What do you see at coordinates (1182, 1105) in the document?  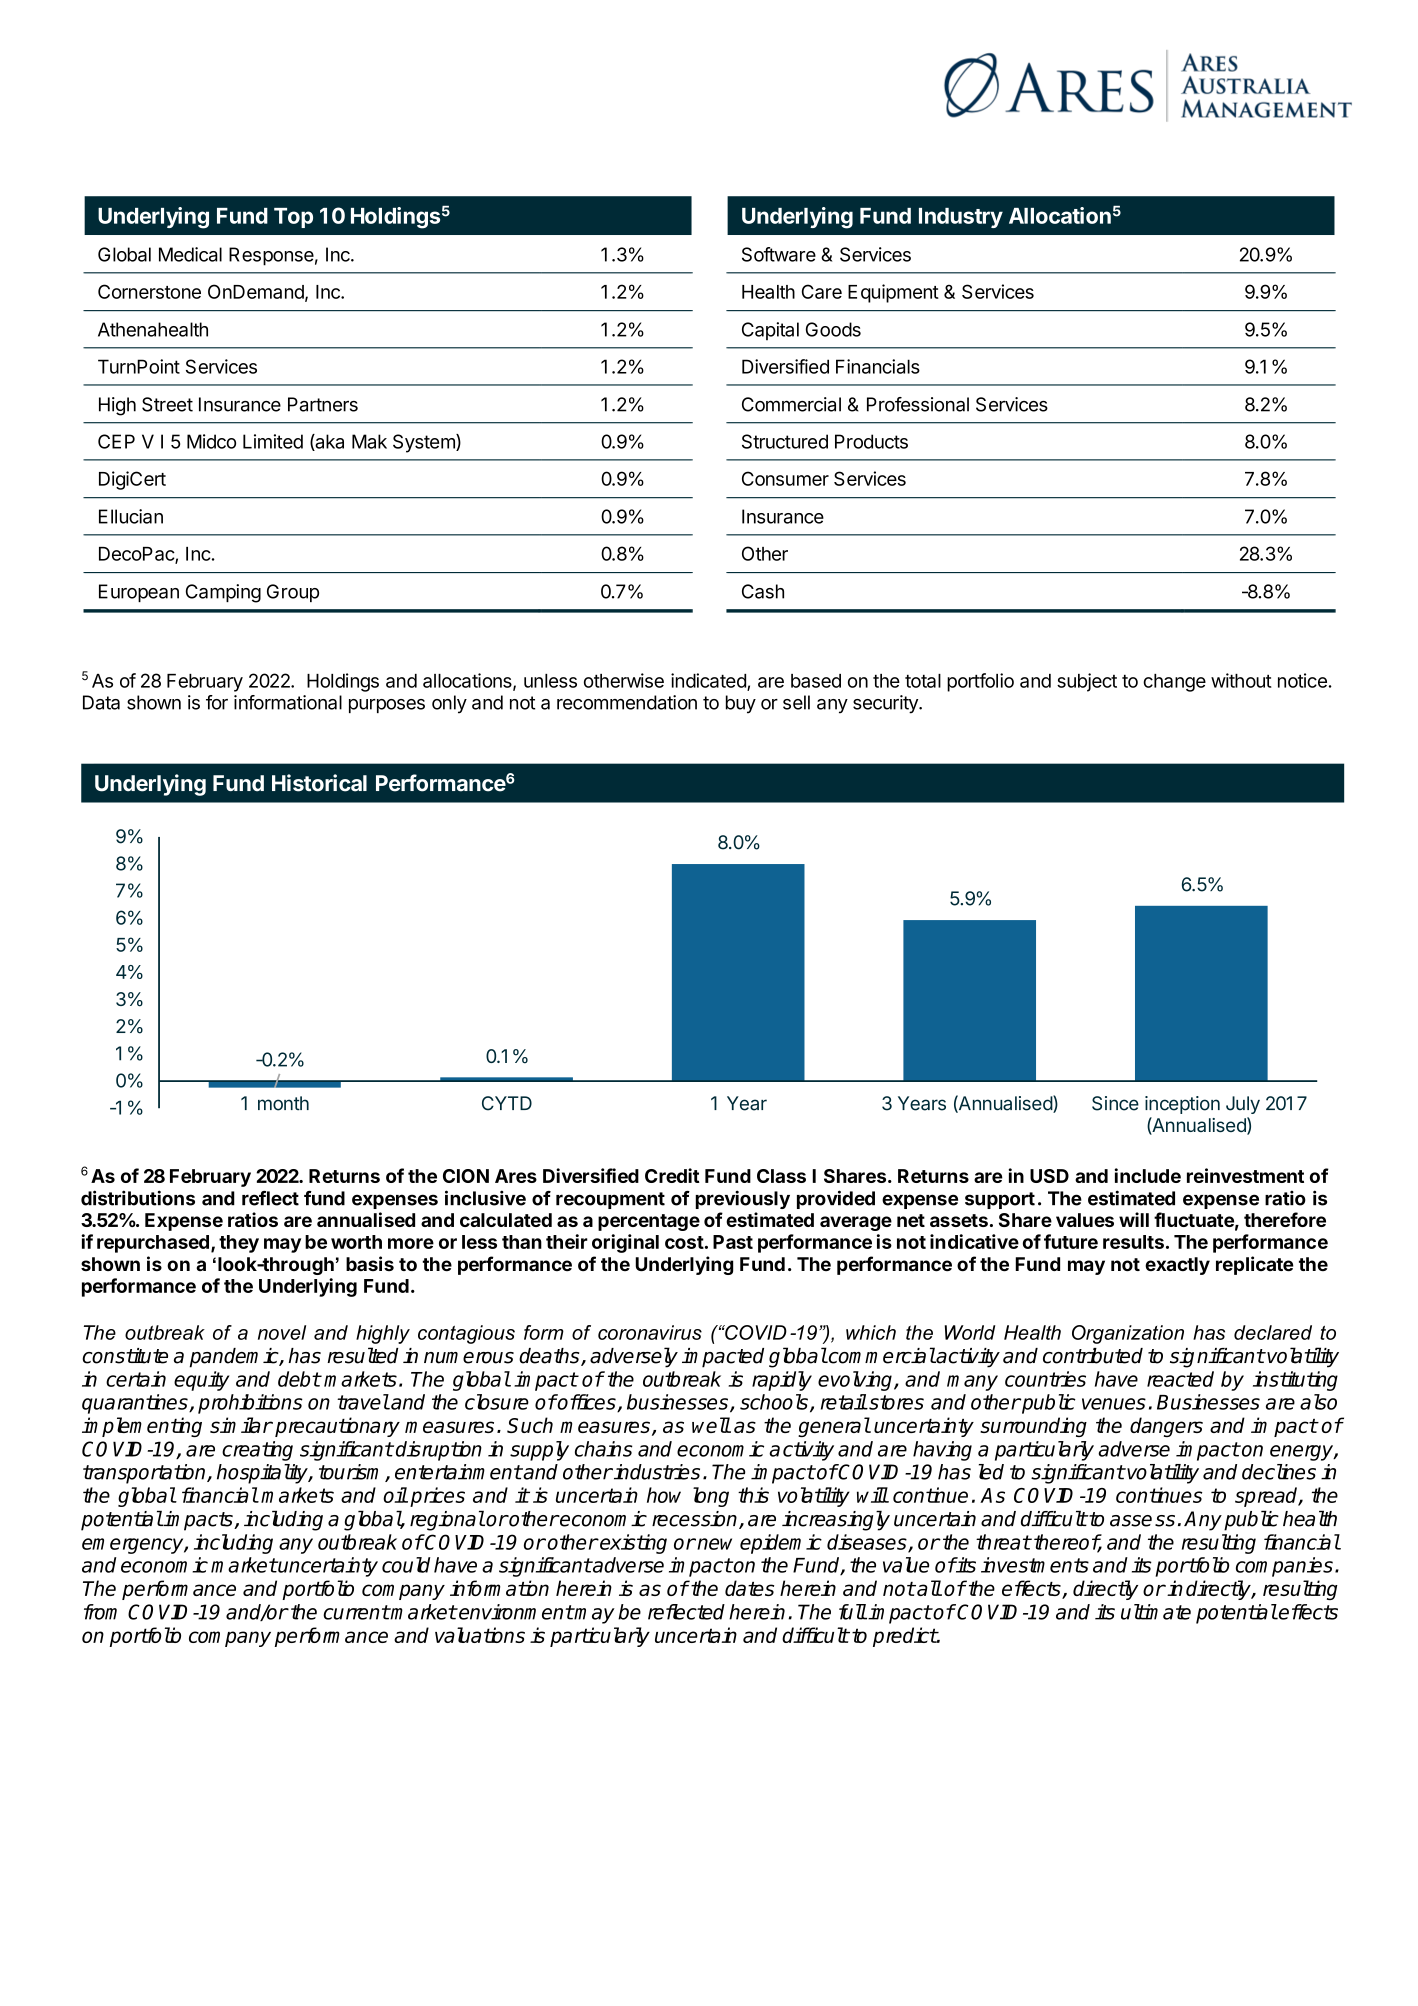 I see `inception` at bounding box center [1182, 1105].
